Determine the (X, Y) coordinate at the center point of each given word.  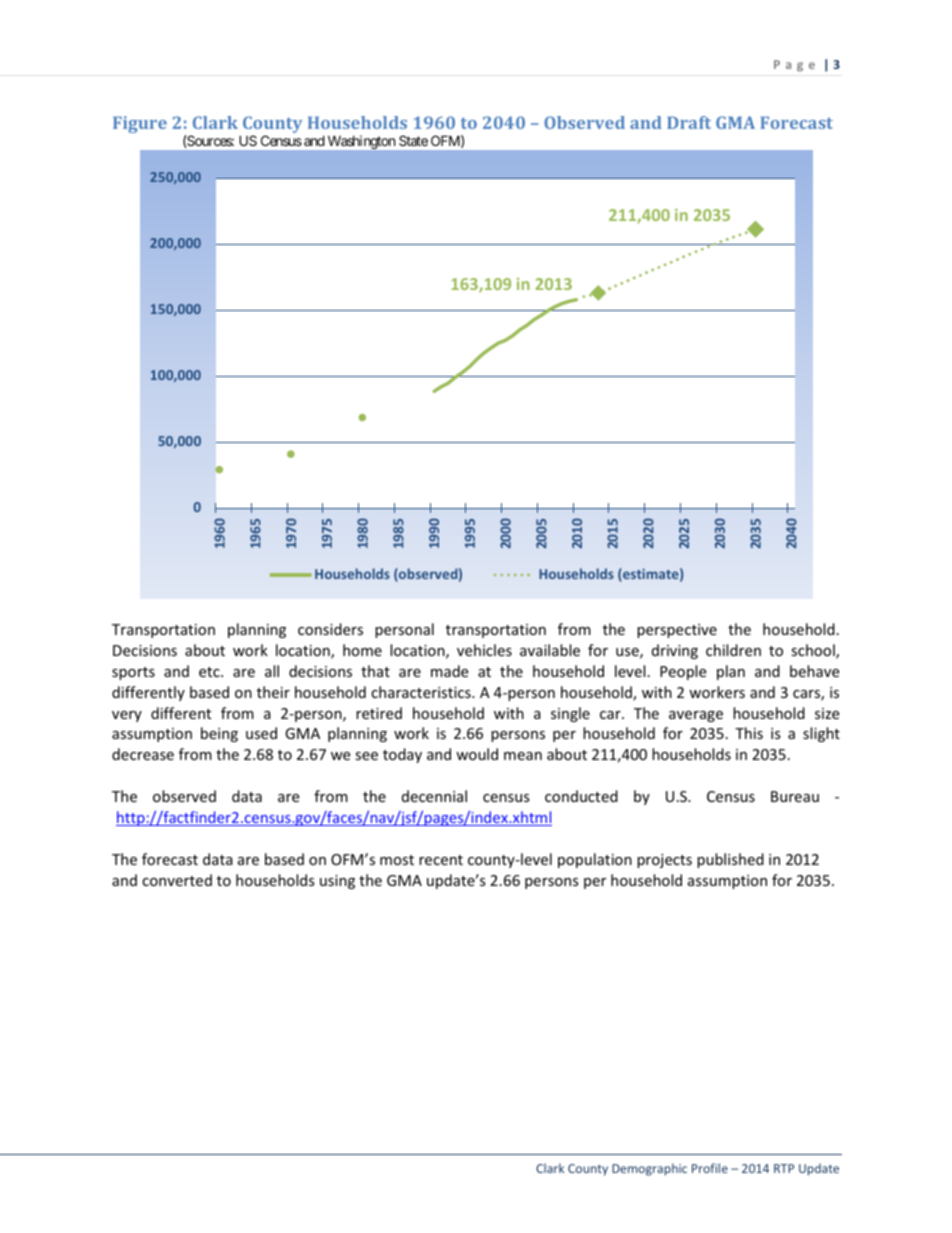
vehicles (484, 650)
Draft (689, 122)
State (413, 140)
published (730, 860)
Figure (140, 124)
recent (441, 860)
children (733, 650)
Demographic (649, 1169)
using (337, 882)
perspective (677, 631)
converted (177, 880)
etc (210, 672)
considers (330, 629)
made (449, 671)
